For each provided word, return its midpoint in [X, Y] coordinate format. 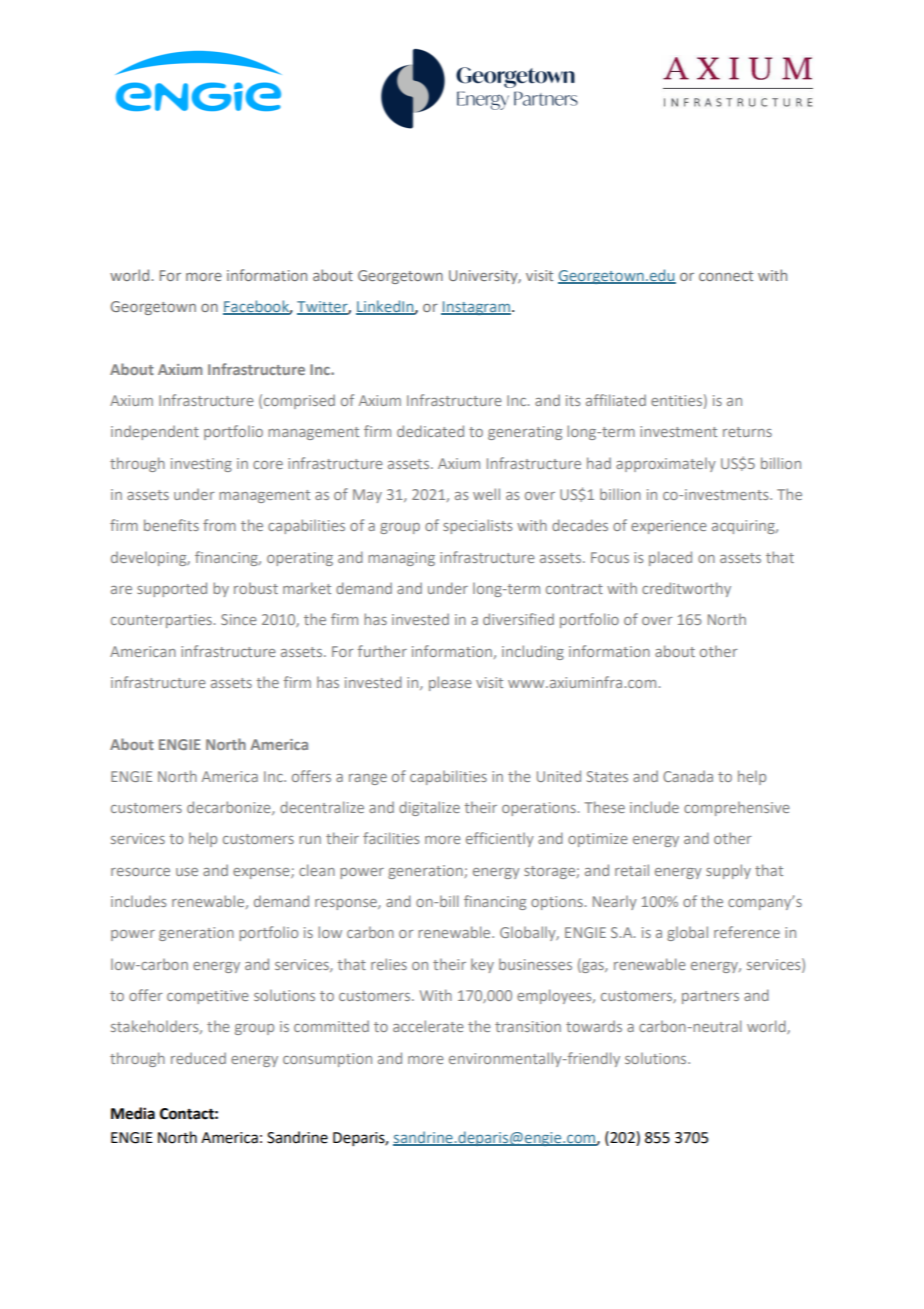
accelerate [428, 1026]
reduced [198, 1058]
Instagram [476, 308]
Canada [688, 776]
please [450, 683]
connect [726, 276]
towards [594, 1026]
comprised [299, 402]
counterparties [161, 621]
